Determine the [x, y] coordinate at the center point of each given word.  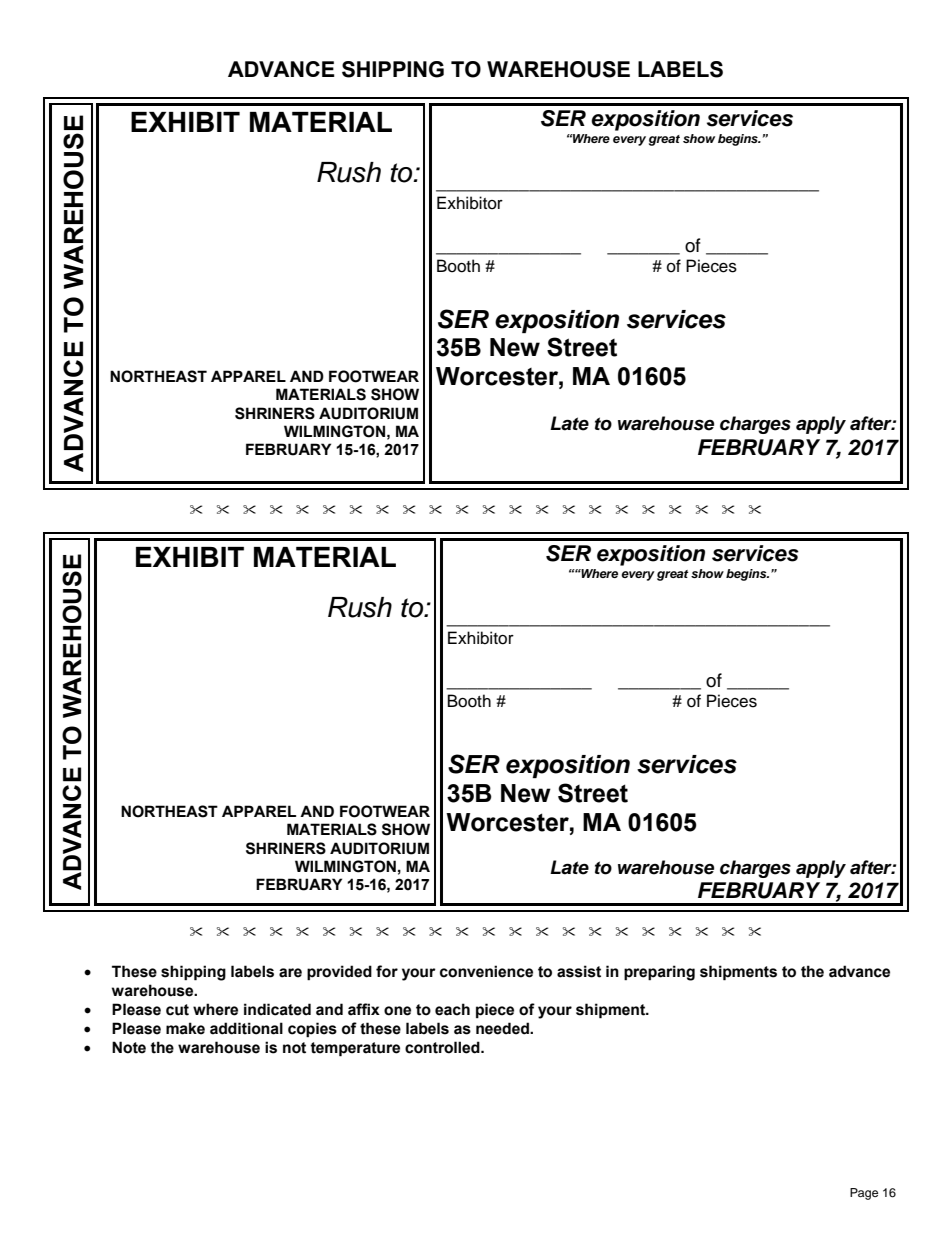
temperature [355, 1049]
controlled [443, 1047]
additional [246, 1028]
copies [312, 1030]
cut [177, 1010]
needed [503, 1028]
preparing [659, 973]
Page [864, 1194]
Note [129, 1047]
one [397, 1011]
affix [364, 1009]
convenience [486, 971]
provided [339, 973]
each [452, 1009]
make [185, 1028]
